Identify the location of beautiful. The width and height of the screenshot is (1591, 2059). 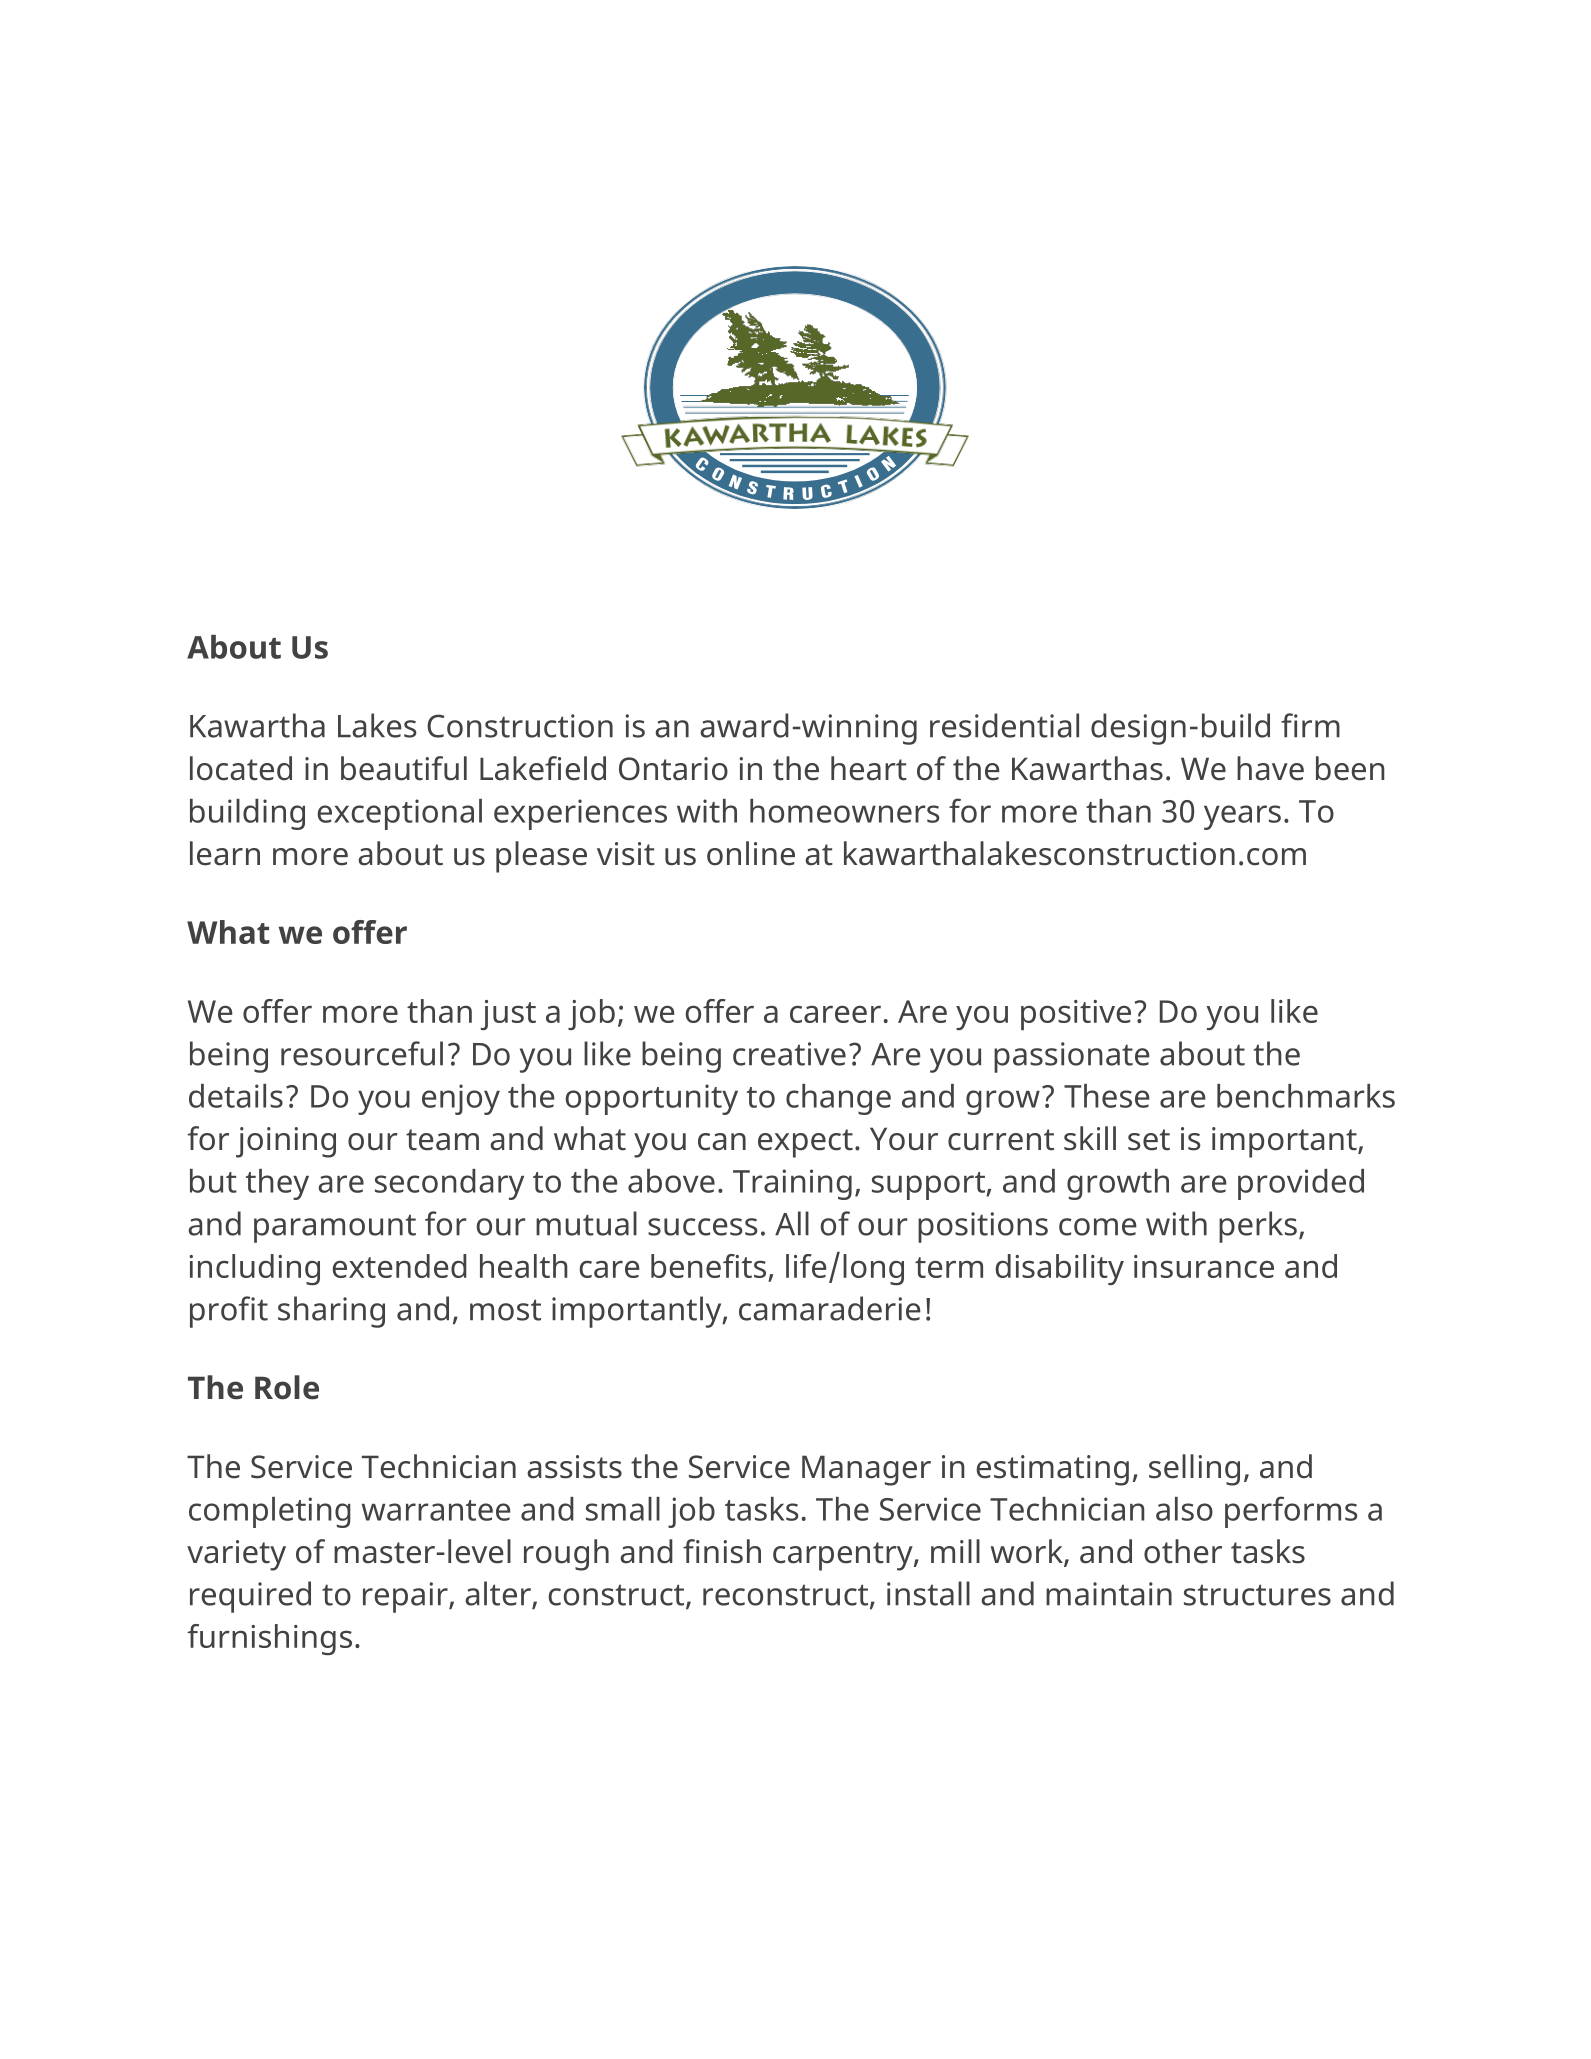
(404, 768).
